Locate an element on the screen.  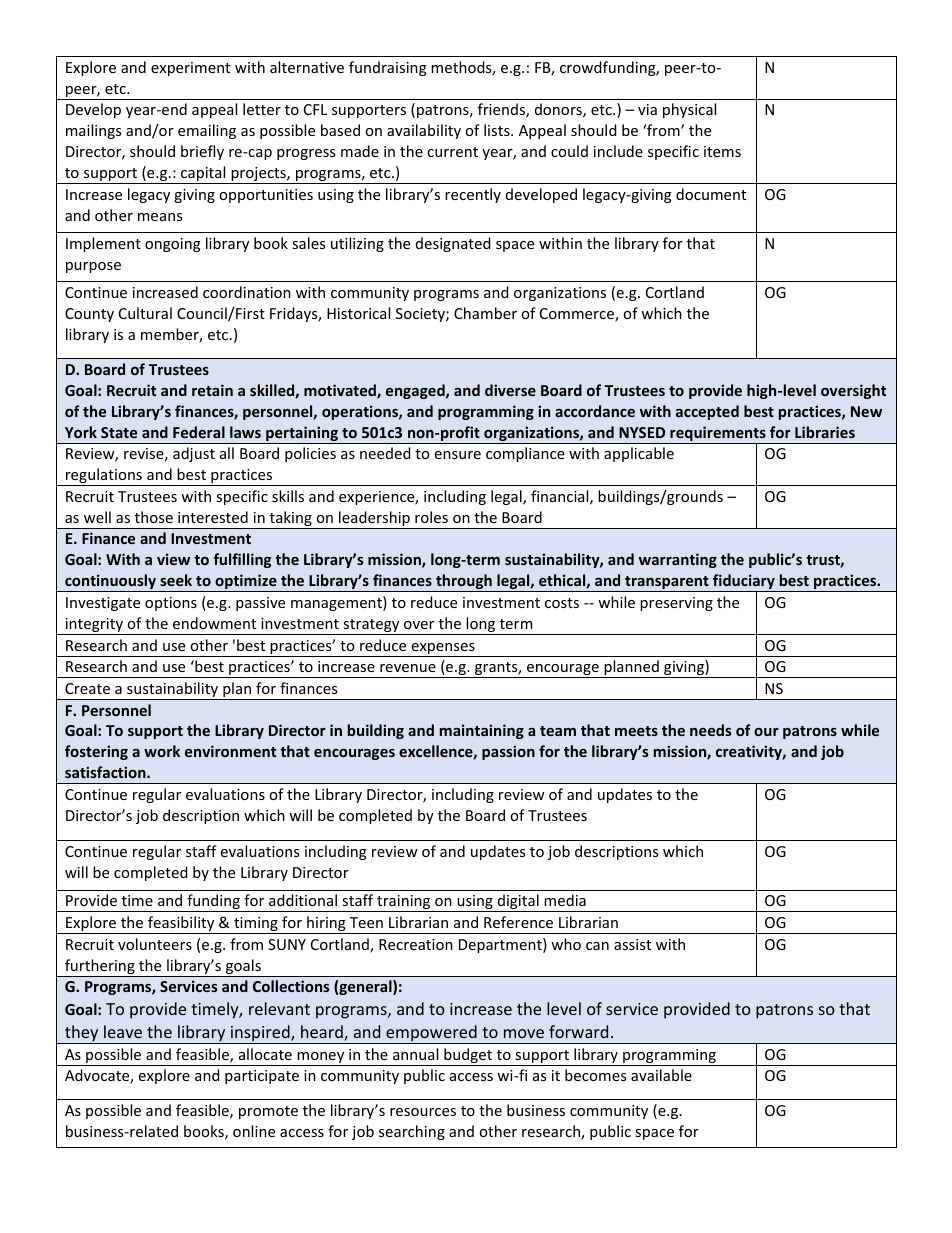
lists is located at coordinates (498, 130).
